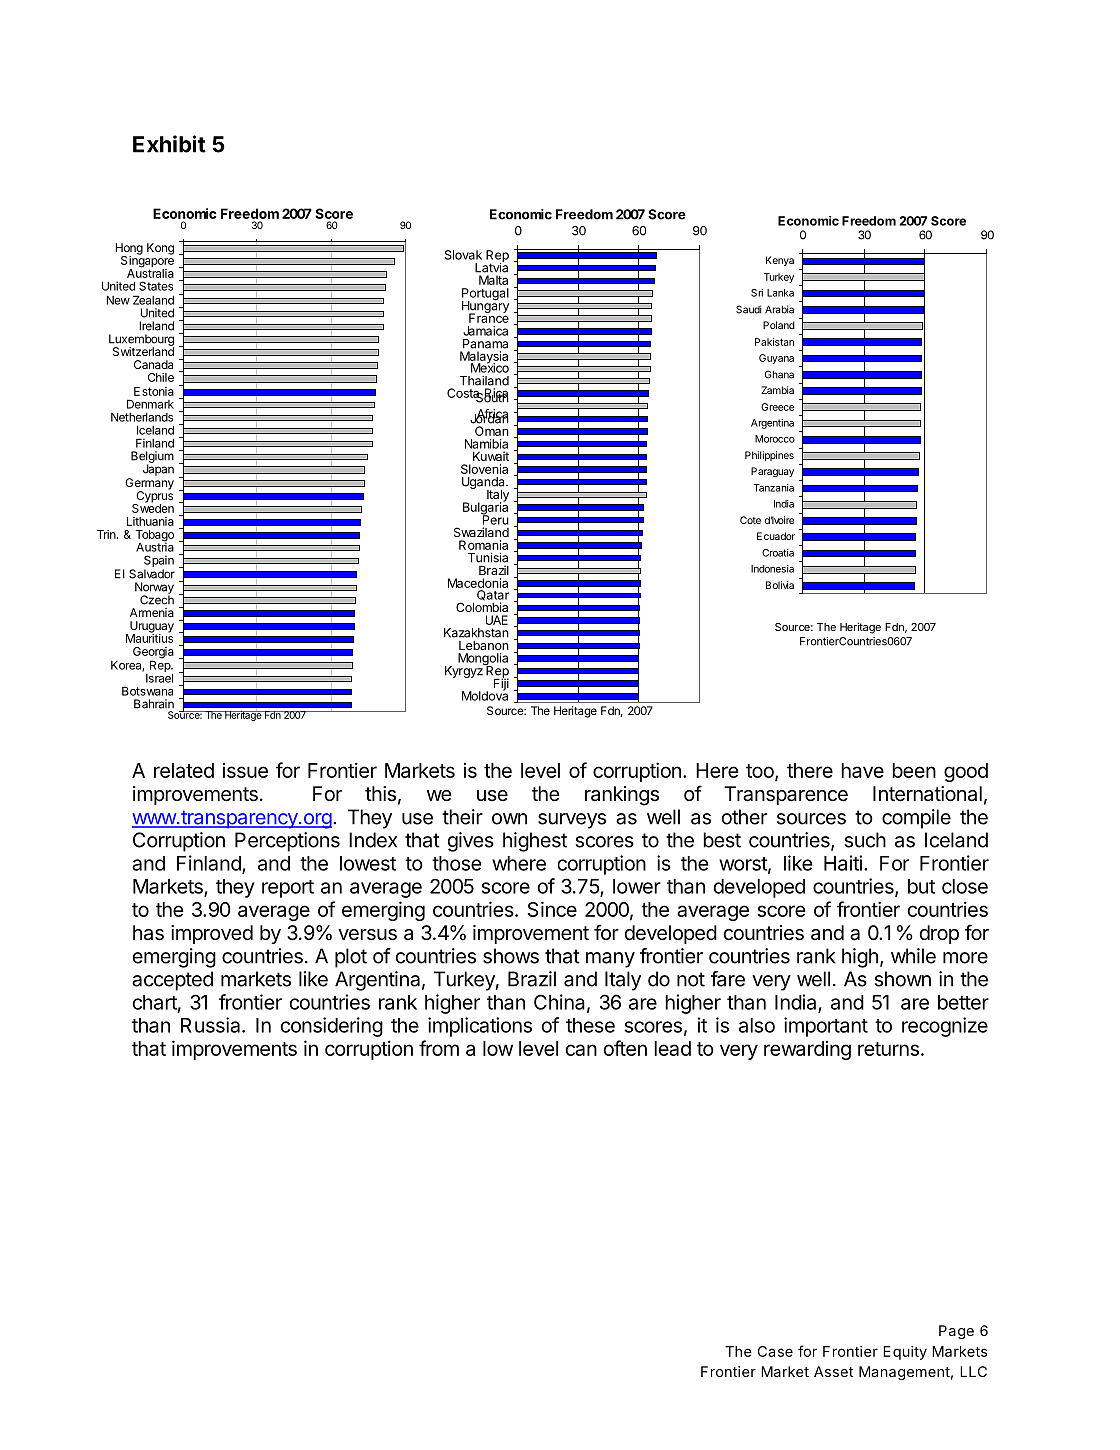  What do you see at coordinates (491, 267) in the image?
I see `Latvia` at bounding box center [491, 267].
